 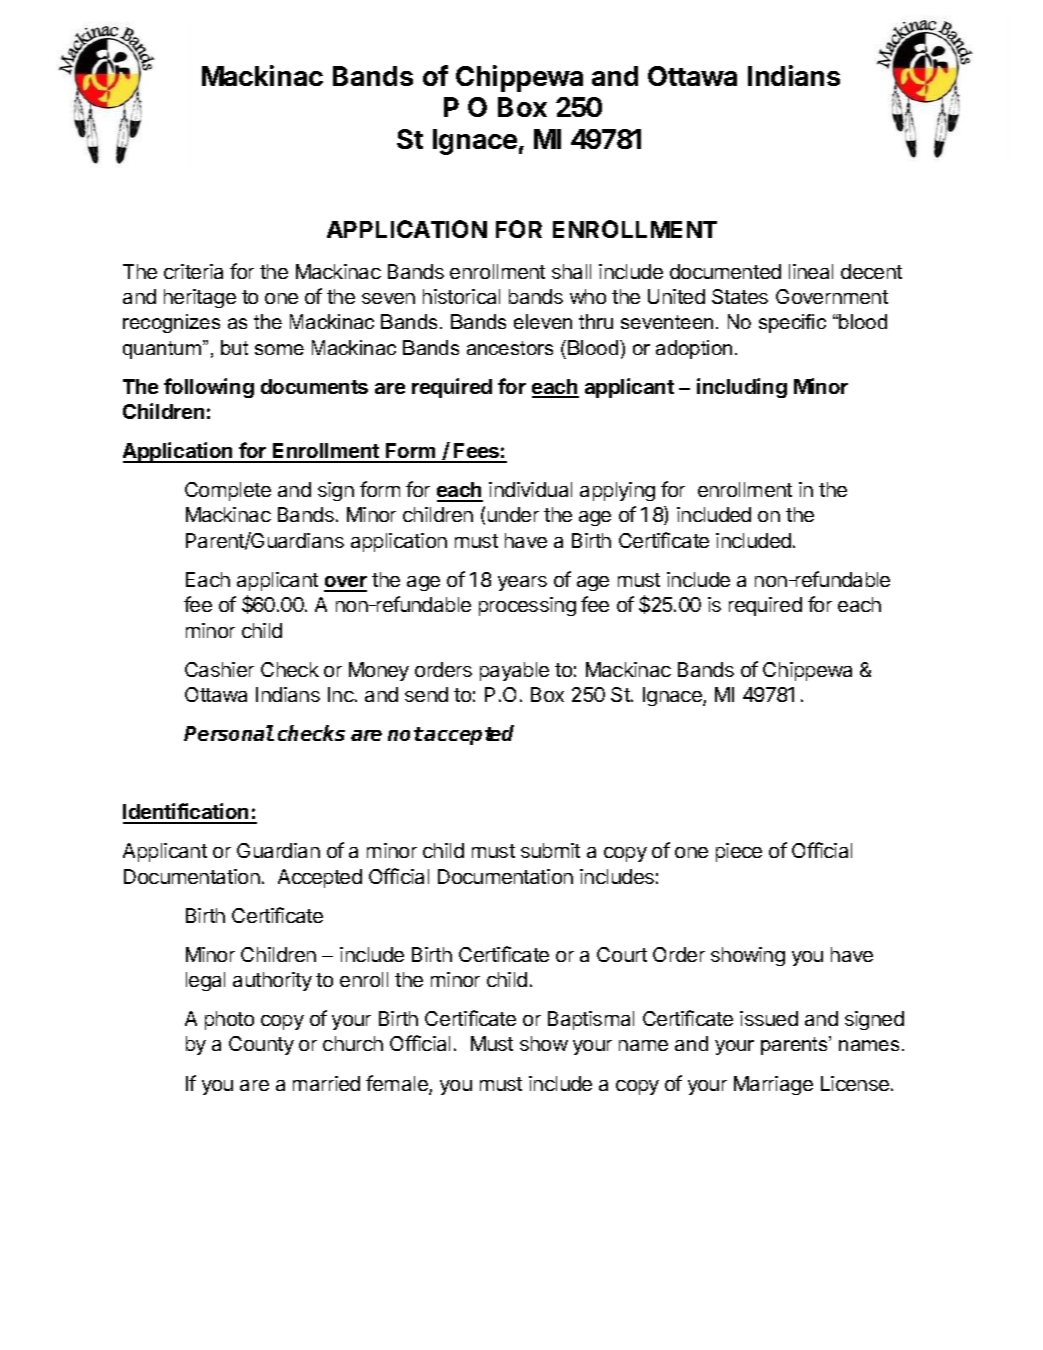 What do you see at coordinates (591, 1020) in the document?
I see `Baptismal` at bounding box center [591, 1020].
